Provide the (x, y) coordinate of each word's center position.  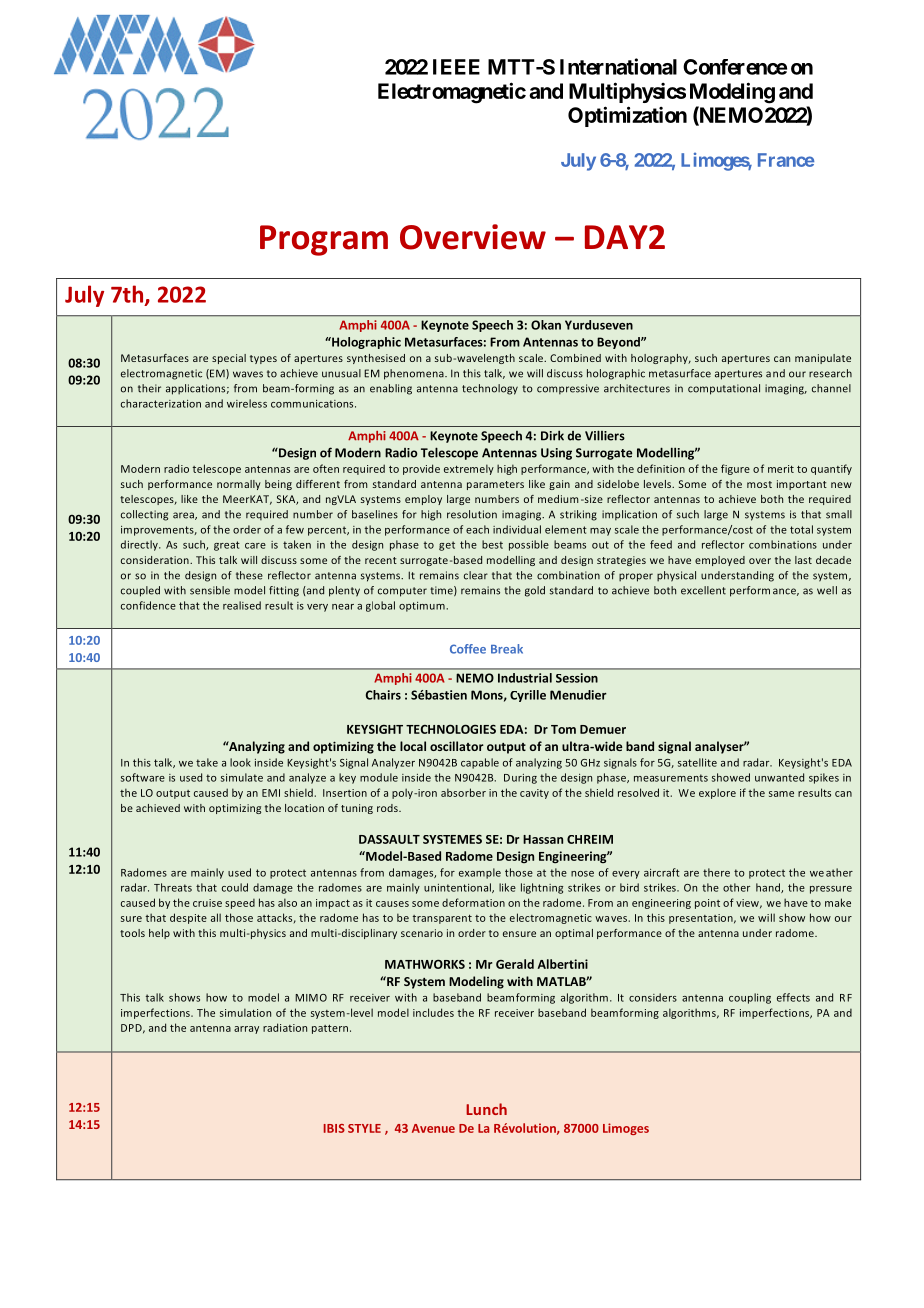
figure (735, 469)
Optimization (627, 116)
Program (324, 240)
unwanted (779, 777)
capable (480, 763)
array (246, 1030)
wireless (247, 403)
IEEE (456, 67)
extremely (469, 469)
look (240, 762)
